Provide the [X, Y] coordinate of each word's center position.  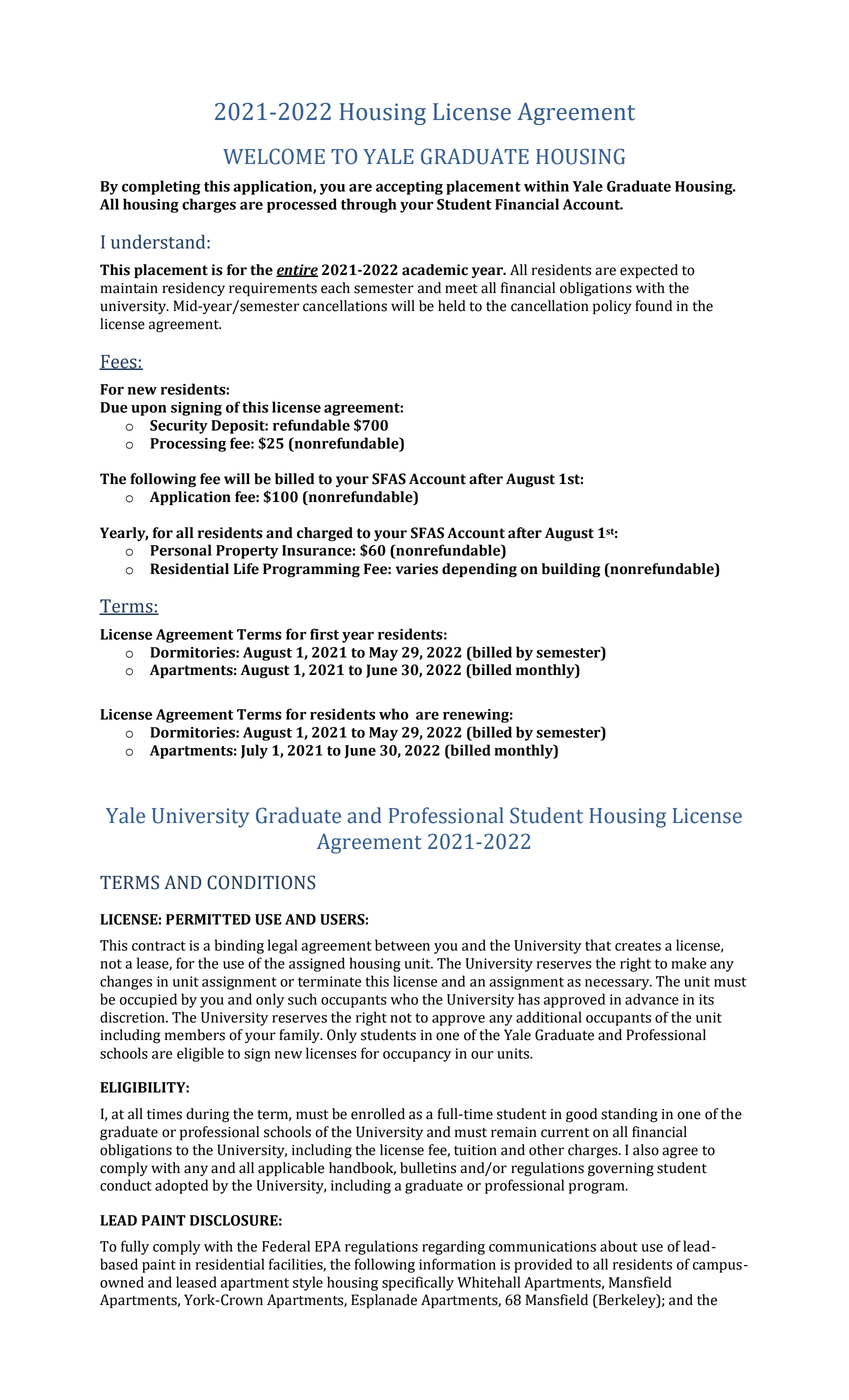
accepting [409, 188]
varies [417, 569]
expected [649, 271]
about [619, 1246]
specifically [418, 1283]
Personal [181, 550]
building [571, 570]
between [402, 945]
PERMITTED [208, 919]
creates [638, 946]
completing [161, 187]
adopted [181, 1186]
